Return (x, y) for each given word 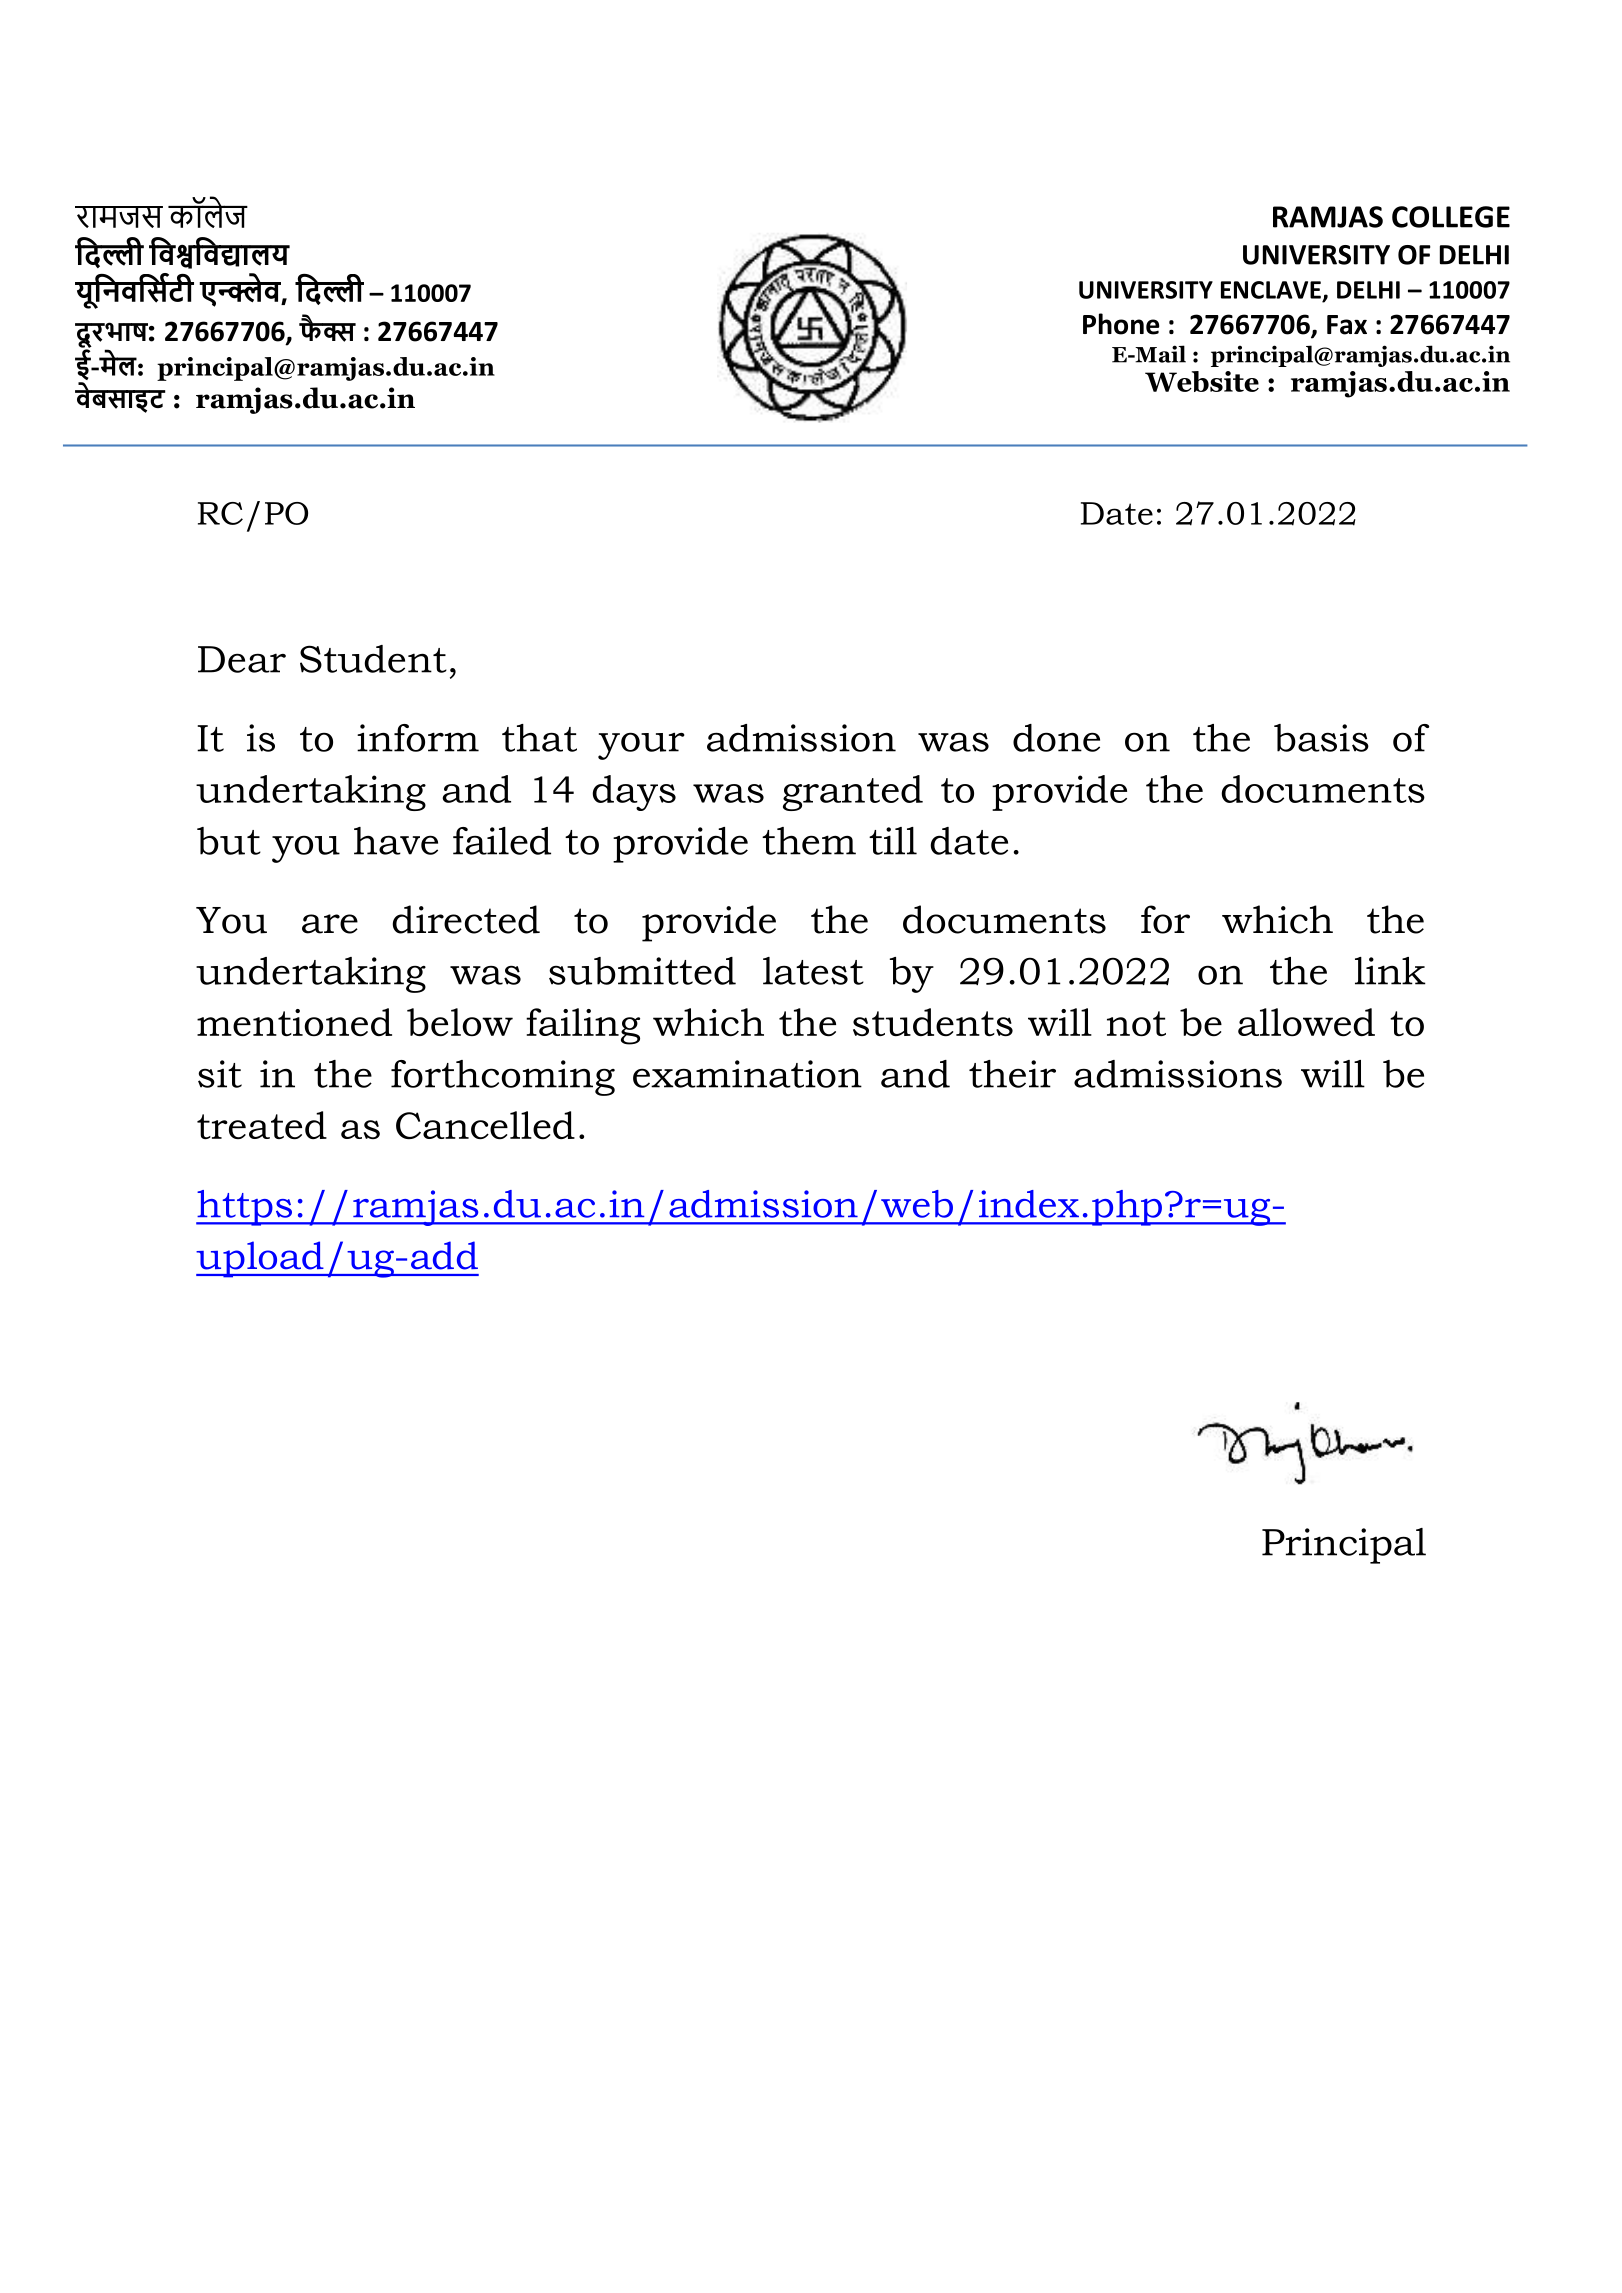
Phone (1121, 324)
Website (1202, 381)
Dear (242, 659)
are (330, 924)
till (893, 841)
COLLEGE (1451, 217)
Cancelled (485, 1125)
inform (418, 738)
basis (1321, 738)
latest (813, 971)
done (1056, 738)
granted (853, 793)
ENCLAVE (1271, 290)
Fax (1347, 325)
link (1390, 971)
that (539, 738)
